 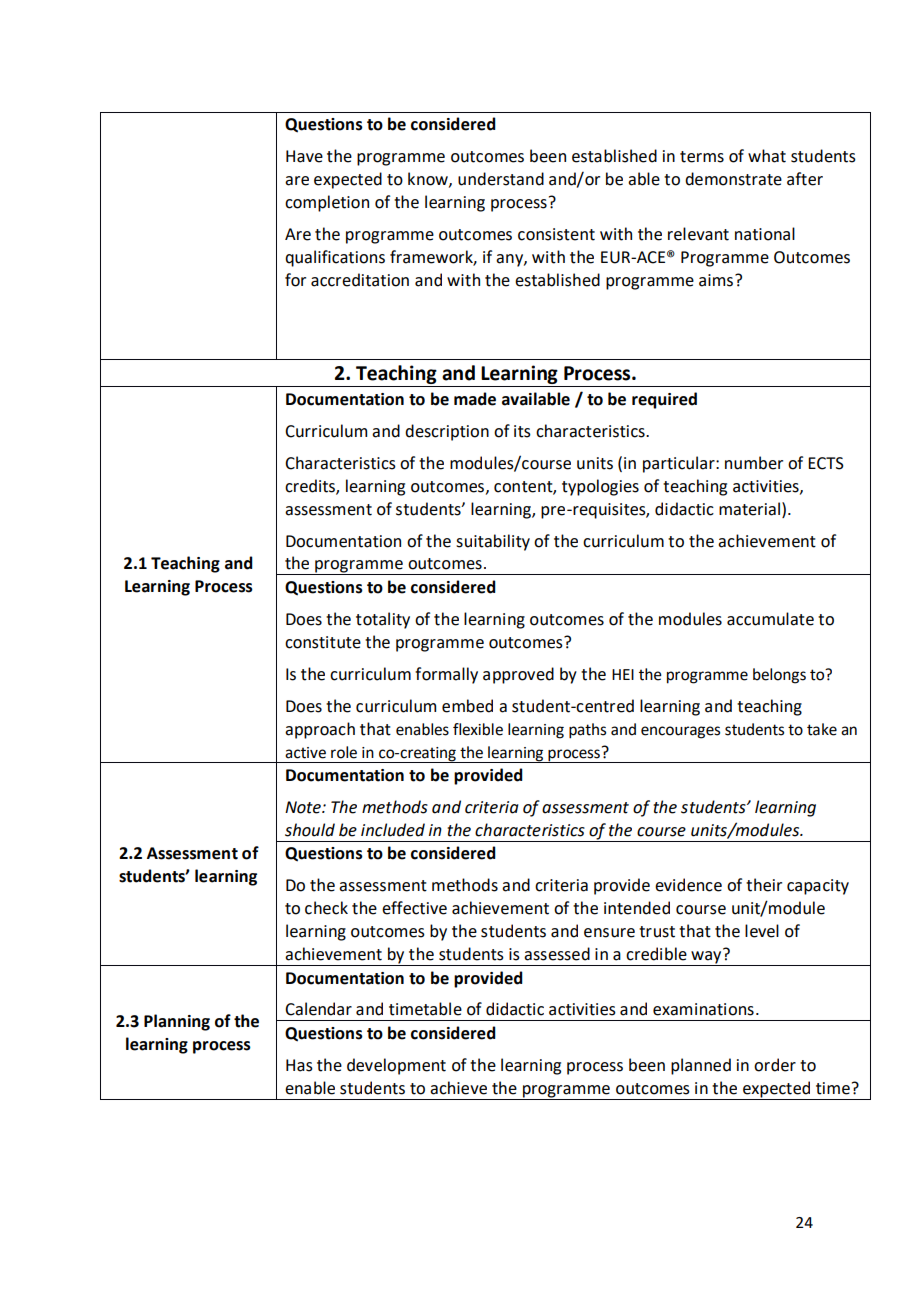 What do you see at coordinates (323, 642) in the screenshot?
I see `constitute` at bounding box center [323, 642].
